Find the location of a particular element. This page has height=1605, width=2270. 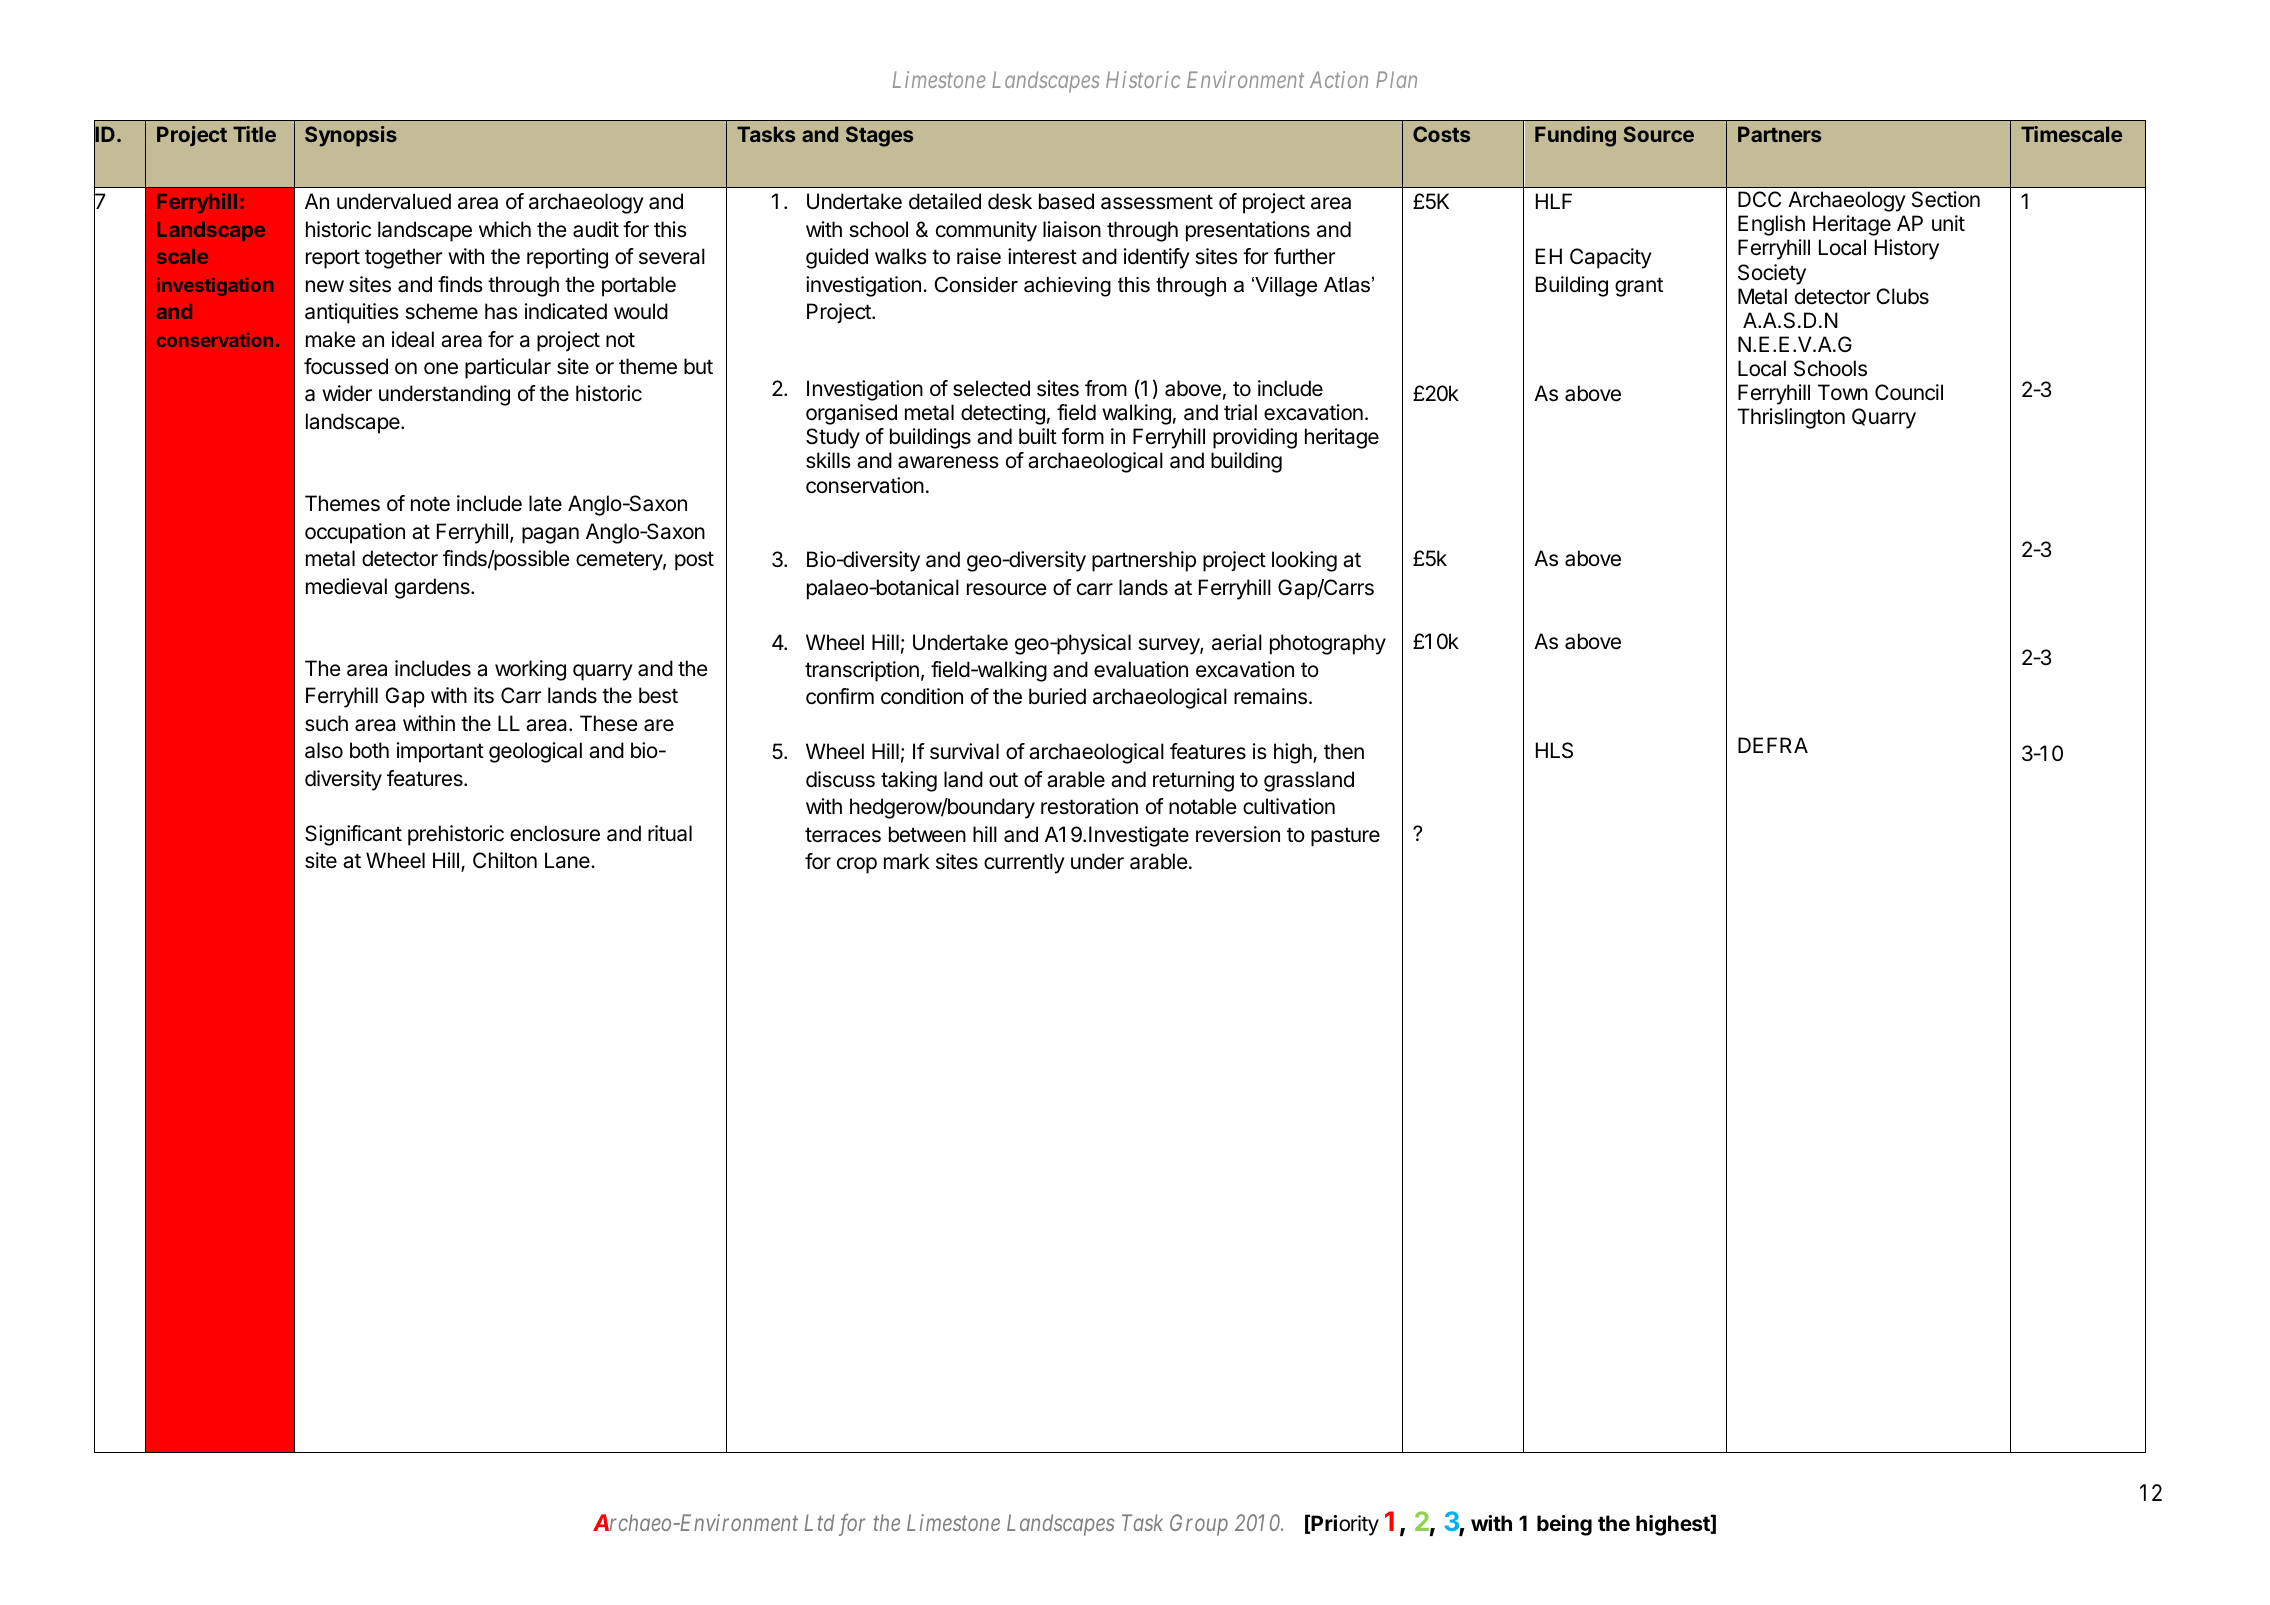

Group is located at coordinates (1199, 1525).
